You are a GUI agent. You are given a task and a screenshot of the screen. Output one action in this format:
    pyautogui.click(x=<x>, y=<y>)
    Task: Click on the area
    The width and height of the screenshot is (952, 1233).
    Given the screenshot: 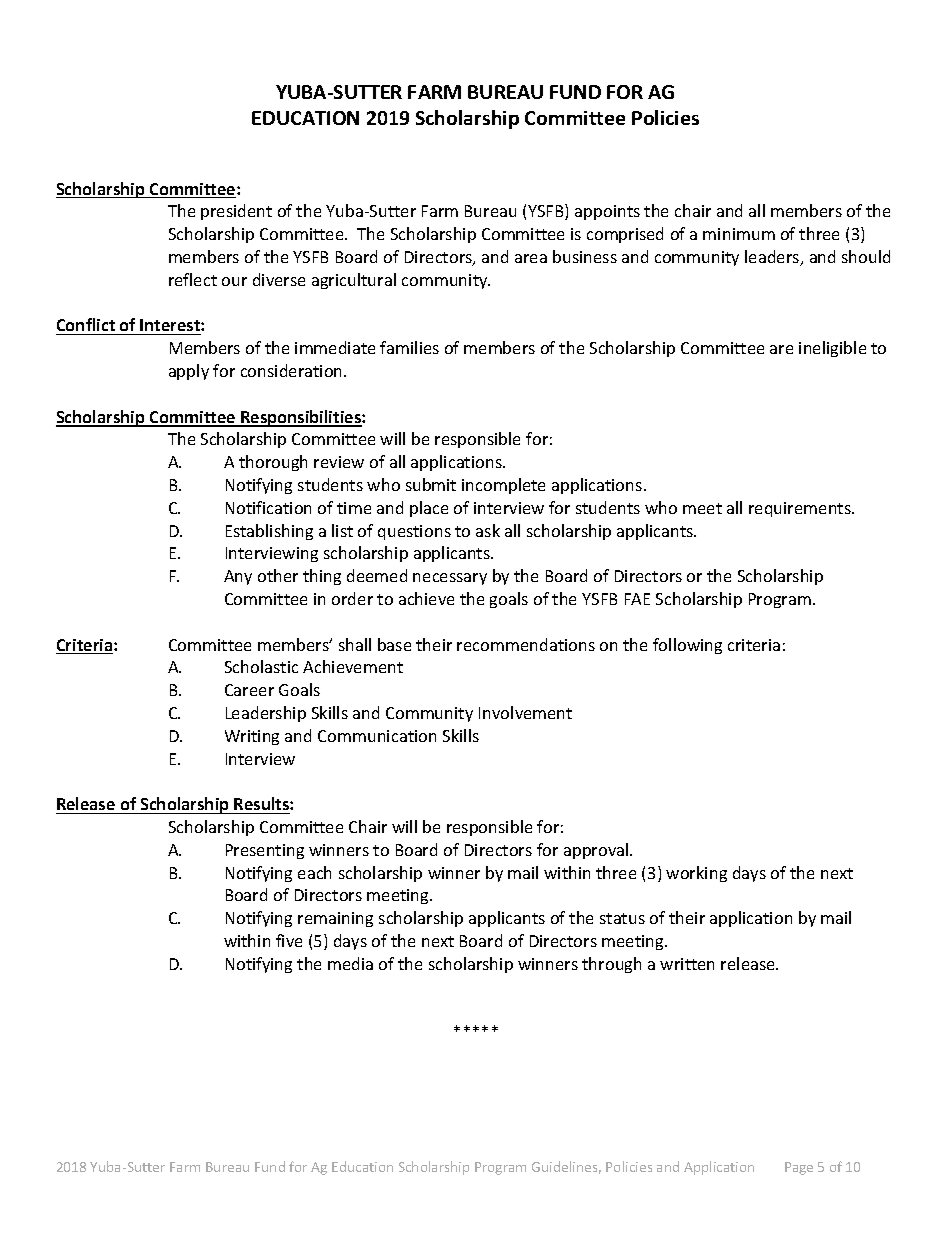 What is the action you would take?
    pyautogui.click(x=531, y=258)
